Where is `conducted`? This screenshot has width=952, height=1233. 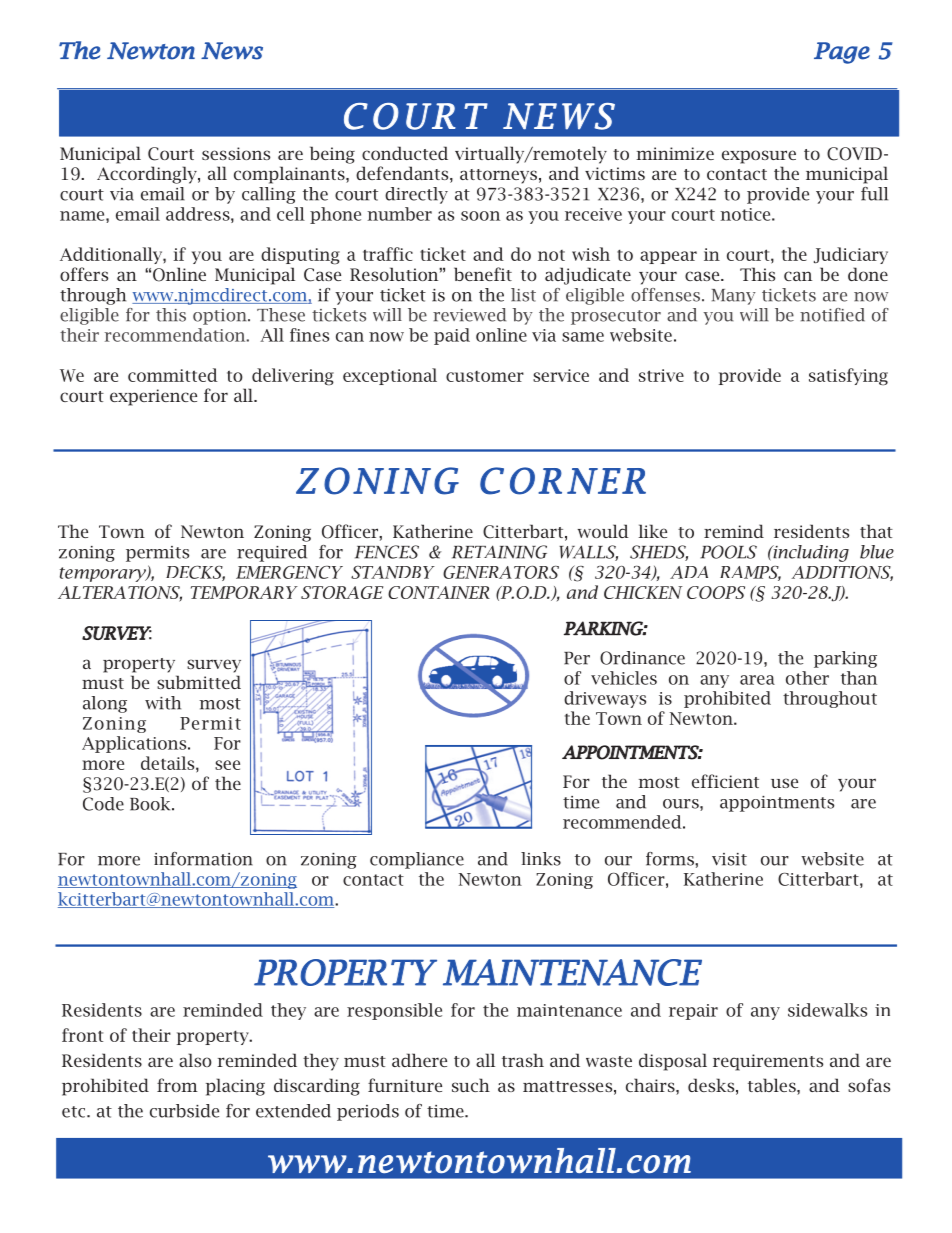
conducted is located at coordinates (405, 153).
